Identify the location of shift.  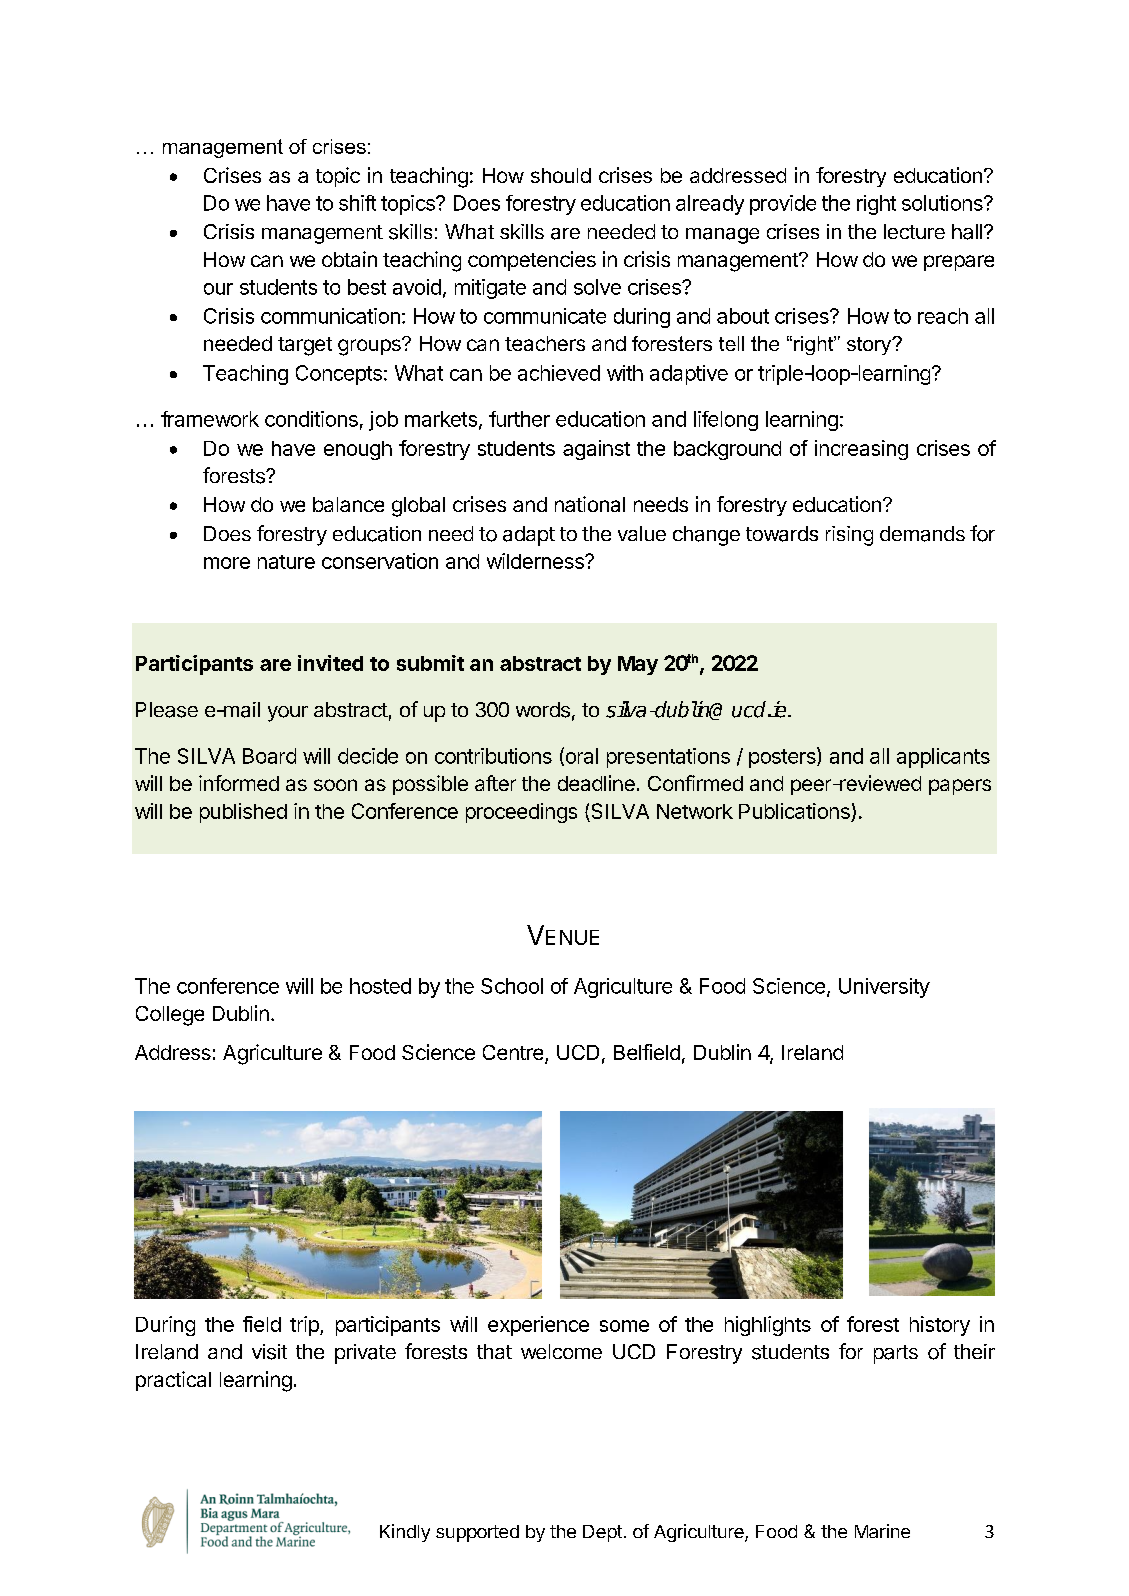
(357, 203).
